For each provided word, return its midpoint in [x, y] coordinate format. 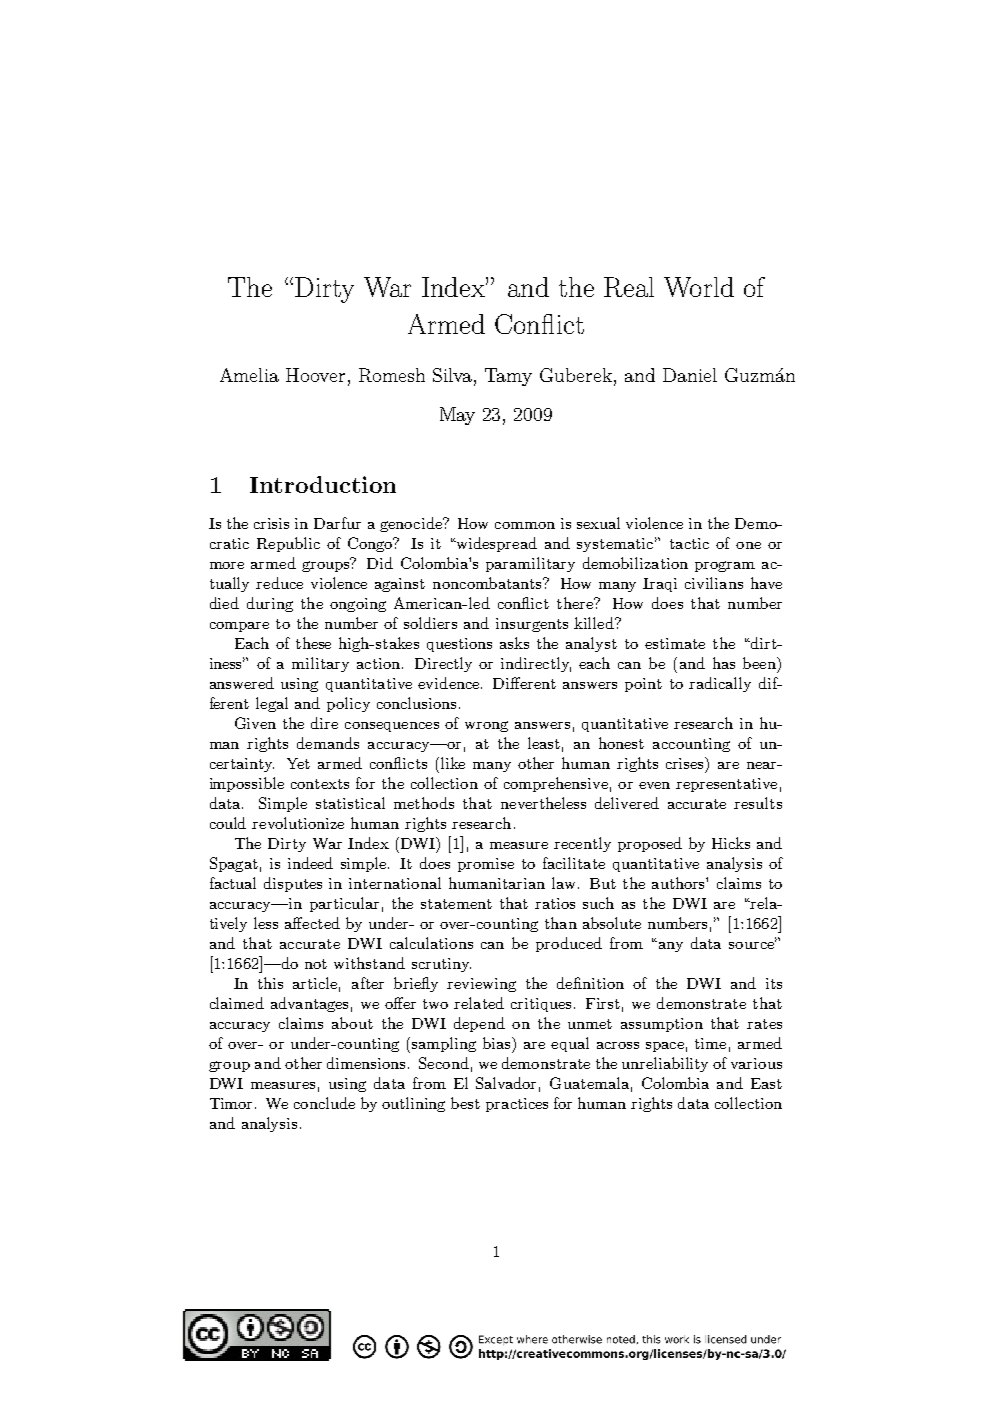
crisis [271, 523]
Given [255, 723]
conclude [324, 1103]
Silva [454, 376]
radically [720, 684]
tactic [689, 543]
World [699, 287]
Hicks [731, 843]
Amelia [249, 375]
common [525, 525]
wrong [486, 726]
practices [517, 1105]
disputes [293, 884]
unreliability [665, 1064]
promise [486, 865]
